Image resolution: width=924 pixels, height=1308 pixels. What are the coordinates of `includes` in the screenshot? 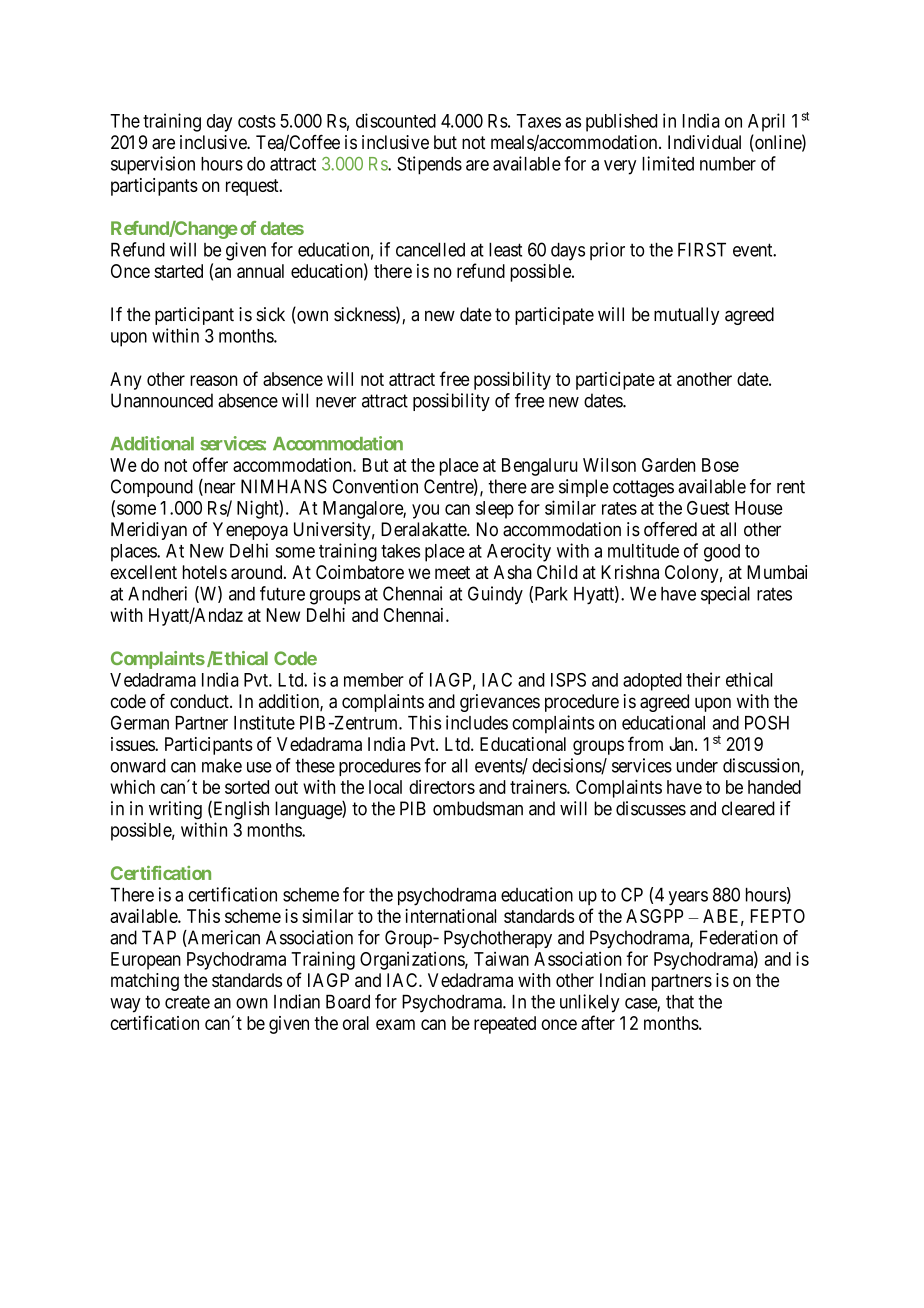 It's located at (477, 722).
